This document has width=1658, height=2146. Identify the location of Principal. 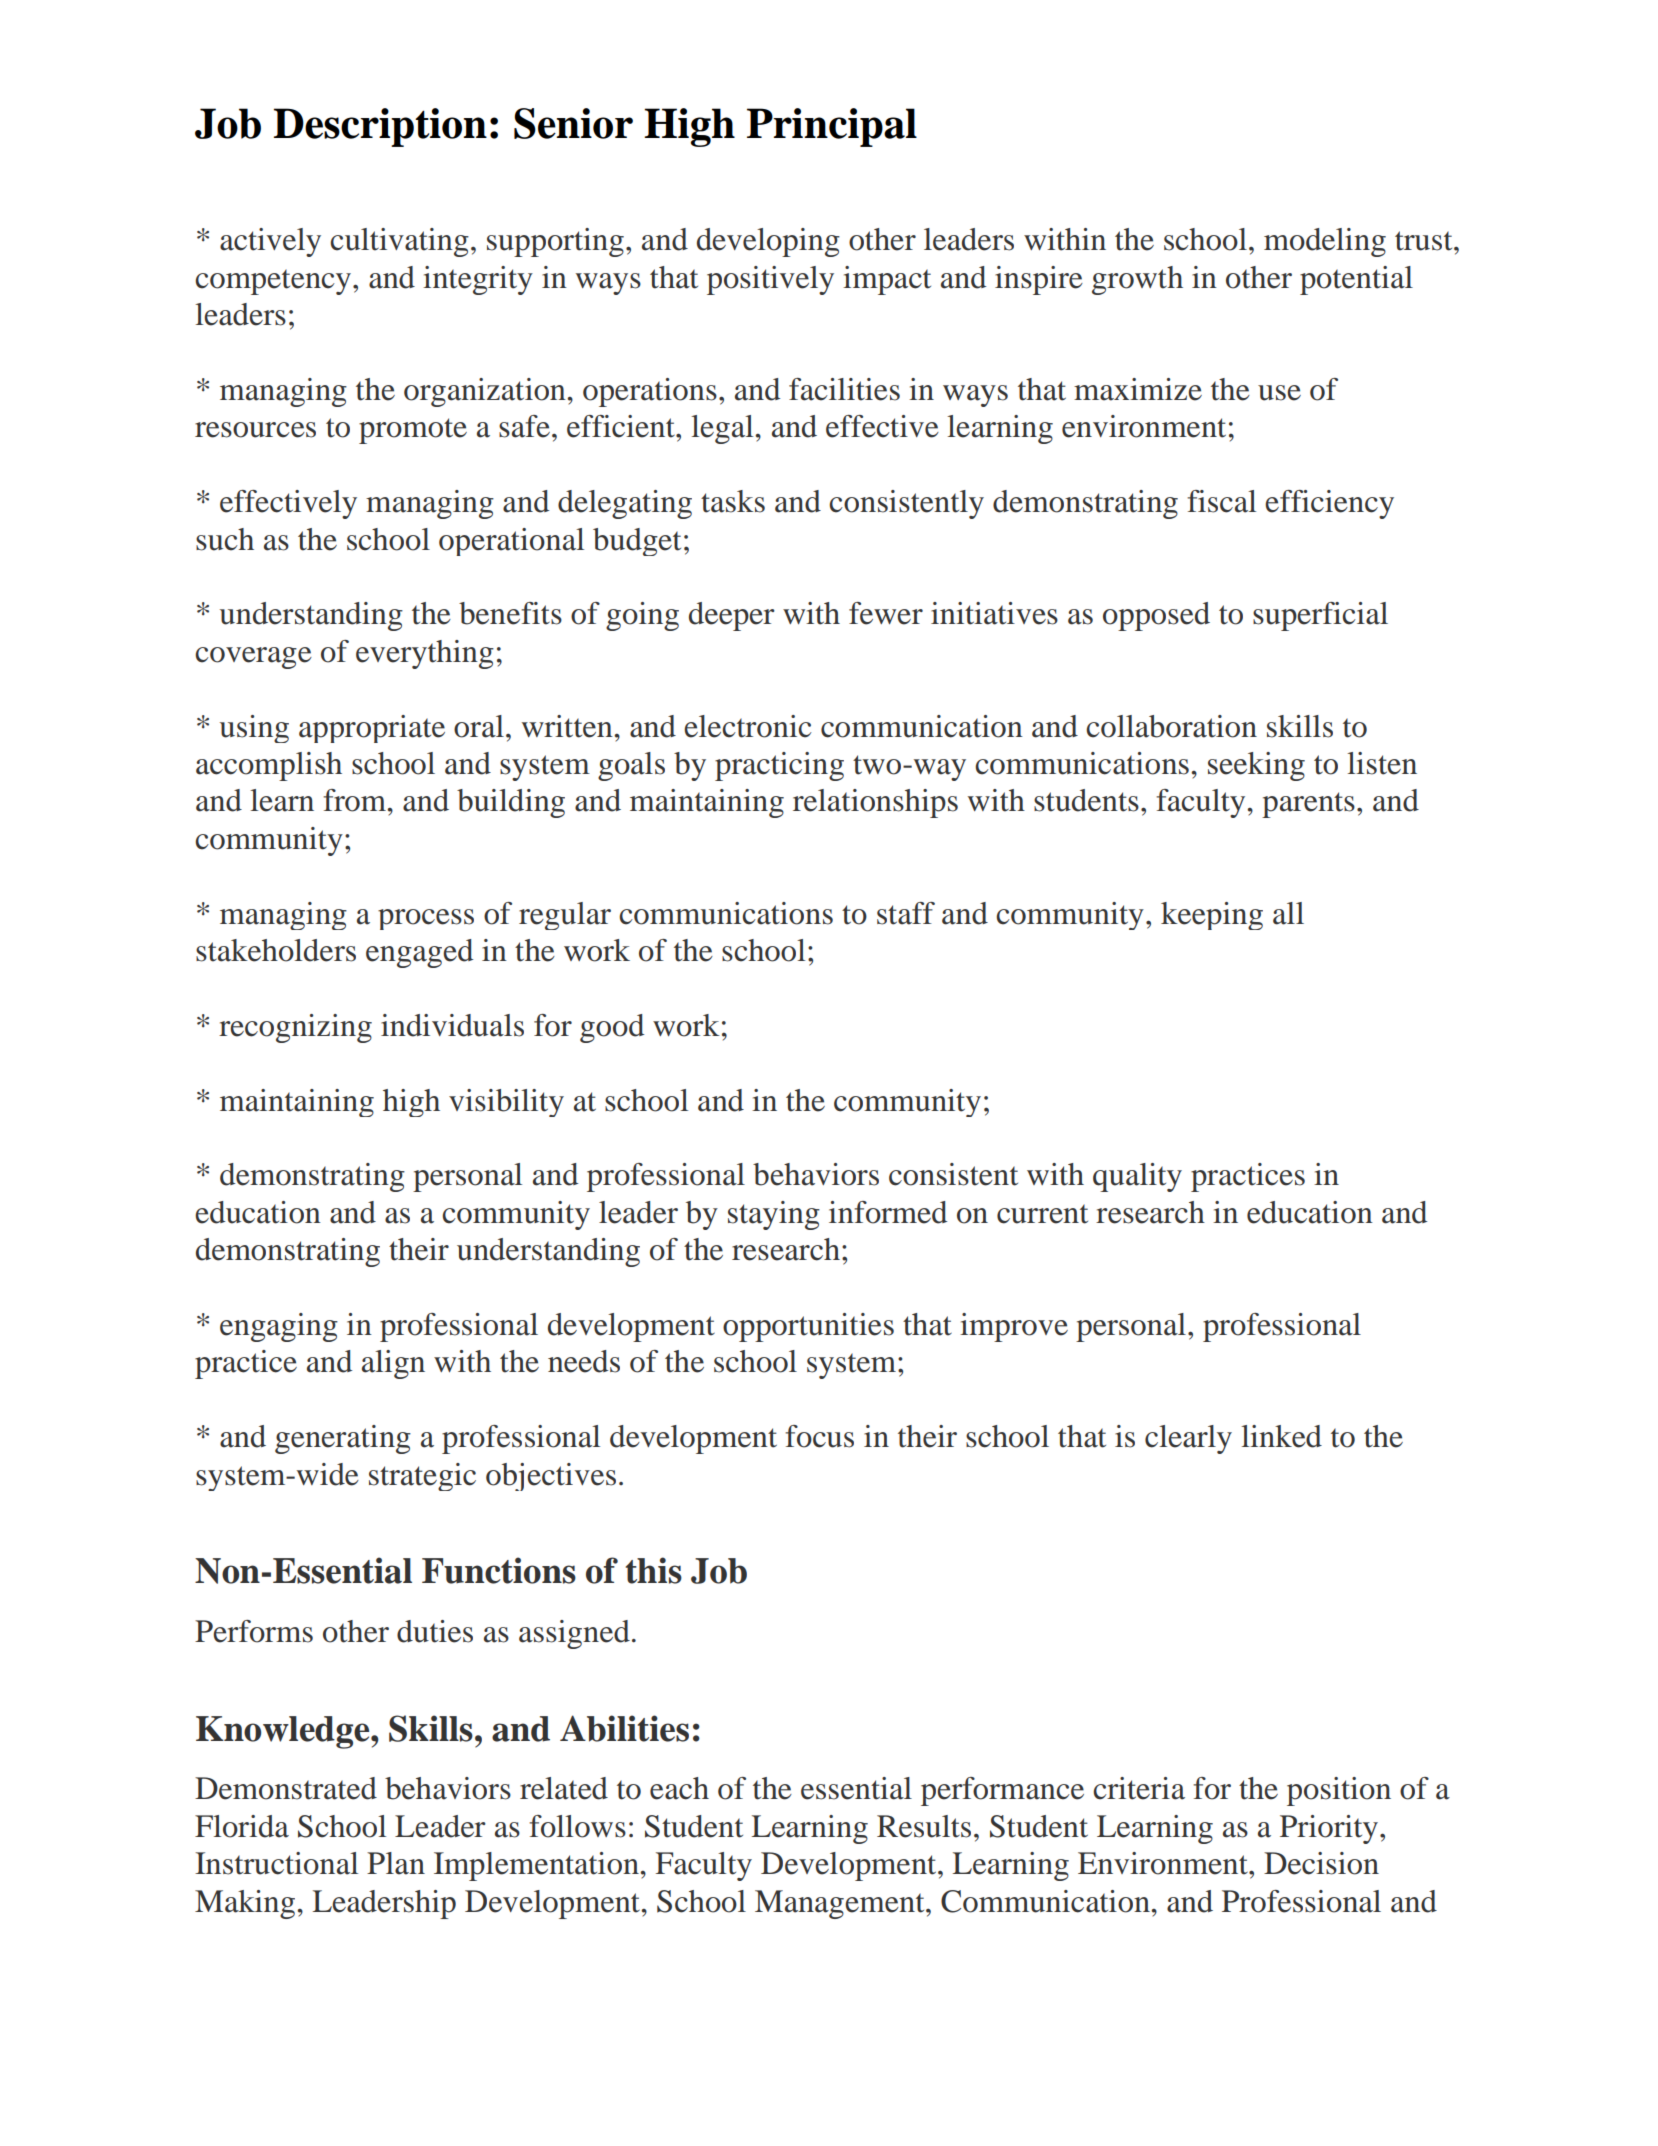
(832, 127).
